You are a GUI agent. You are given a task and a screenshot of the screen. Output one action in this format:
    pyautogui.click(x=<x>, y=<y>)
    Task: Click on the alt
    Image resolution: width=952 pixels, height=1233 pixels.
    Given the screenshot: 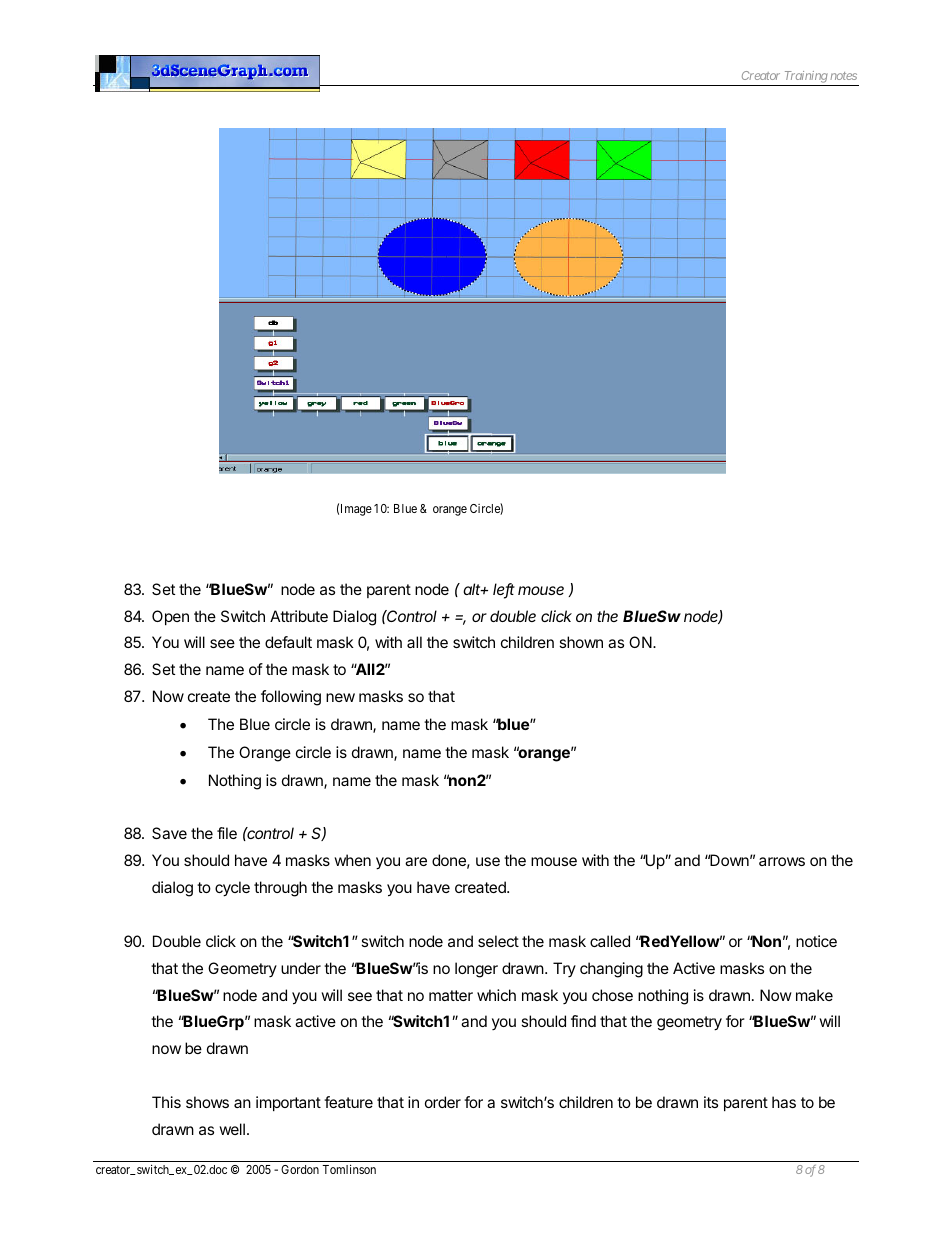 What is the action you would take?
    pyautogui.click(x=473, y=589)
